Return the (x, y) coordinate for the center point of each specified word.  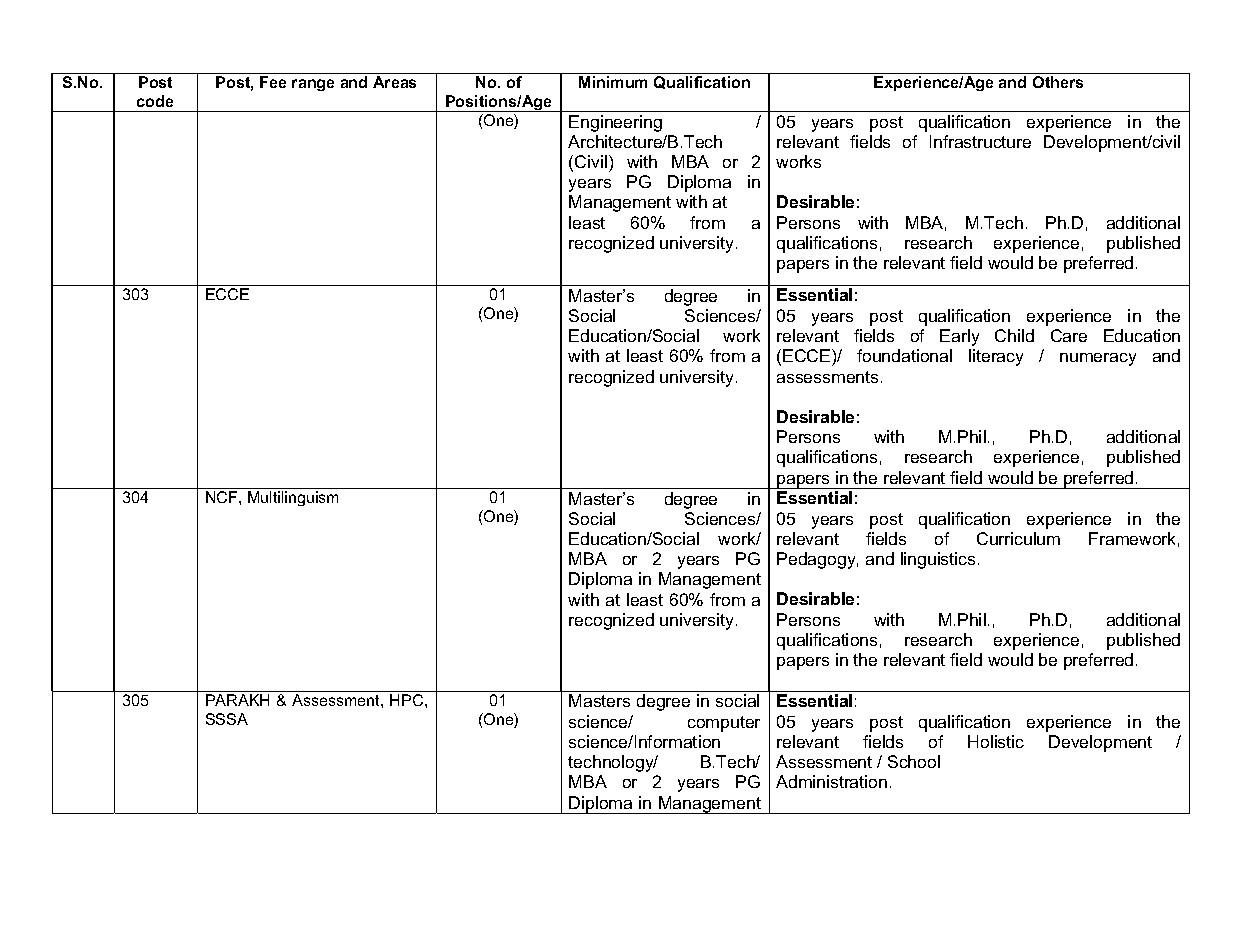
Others (1058, 82)
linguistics (938, 560)
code (155, 101)
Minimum (613, 82)
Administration (831, 781)
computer (724, 724)
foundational (904, 355)
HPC (408, 700)
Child (1014, 335)
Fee (273, 82)
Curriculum (1018, 538)
